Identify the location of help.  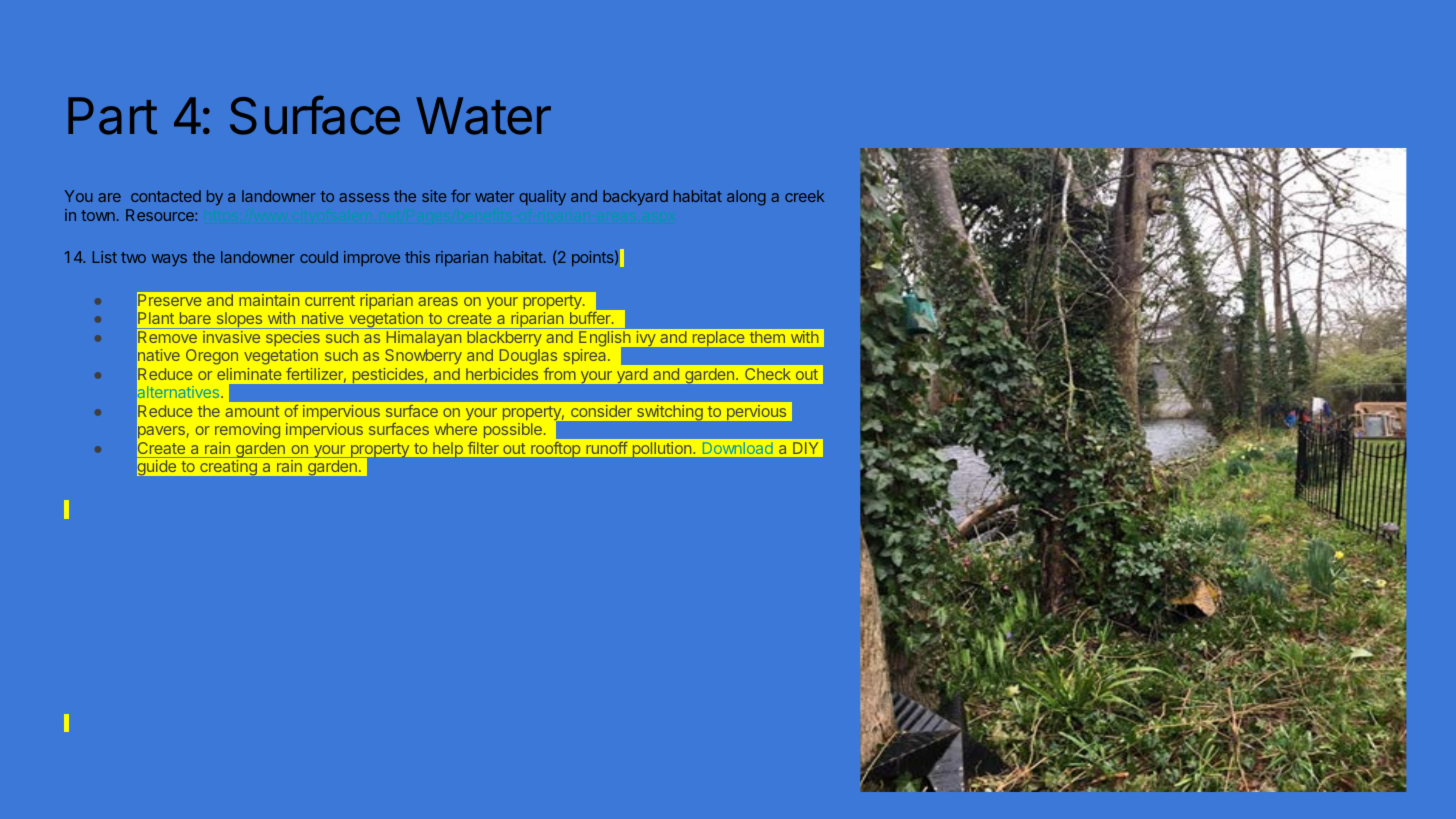
(448, 449).
